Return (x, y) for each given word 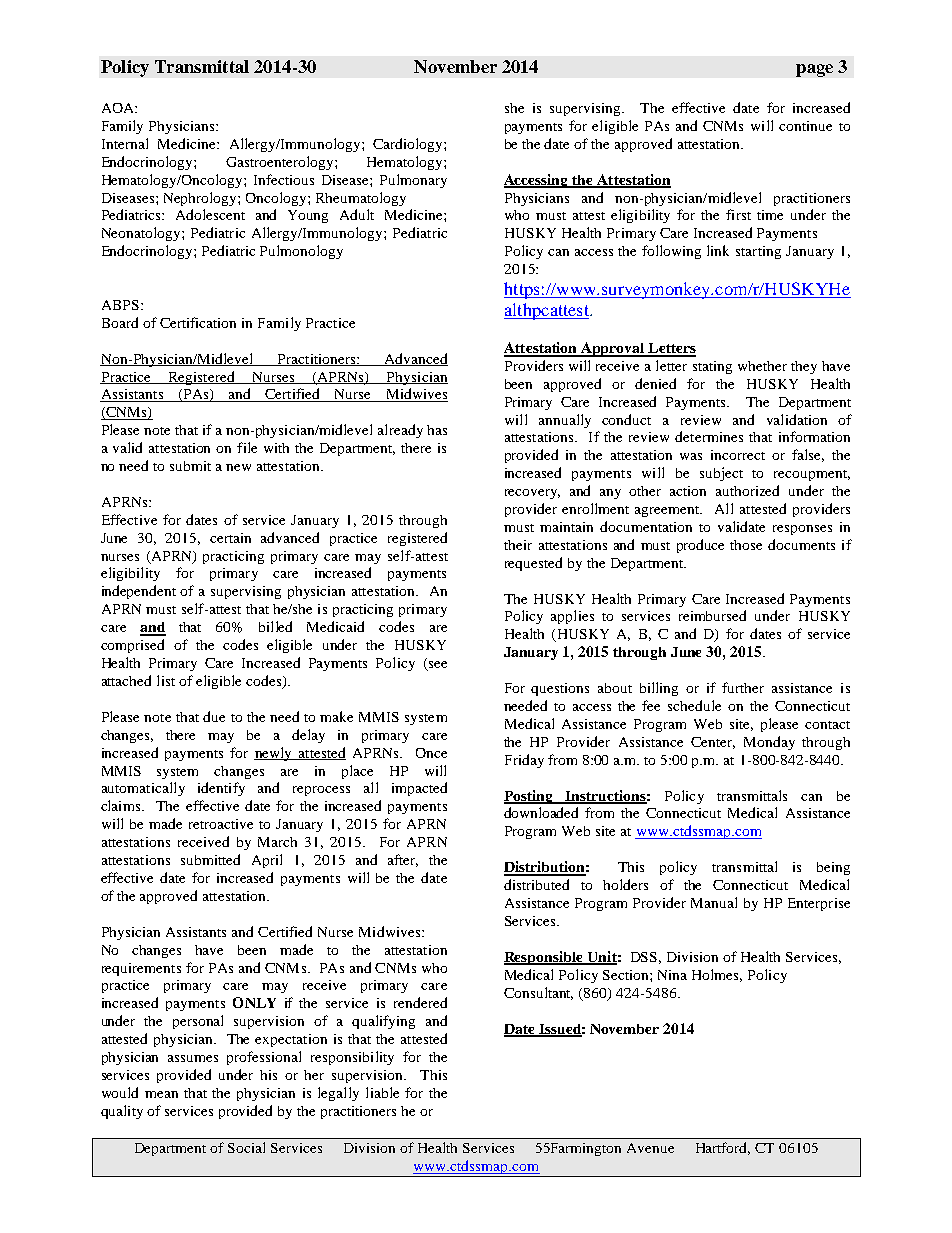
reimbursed (712, 615)
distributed (536, 884)
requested (533, 564)
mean (161, 1094)
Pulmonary (413, 181)
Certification (198, 322)
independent (139, 592)
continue (805, 126)
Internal (125, 143)
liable (382, 1092)
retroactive (221, 824)
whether (762, 366)
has (437, 430)
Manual (714, 902)
